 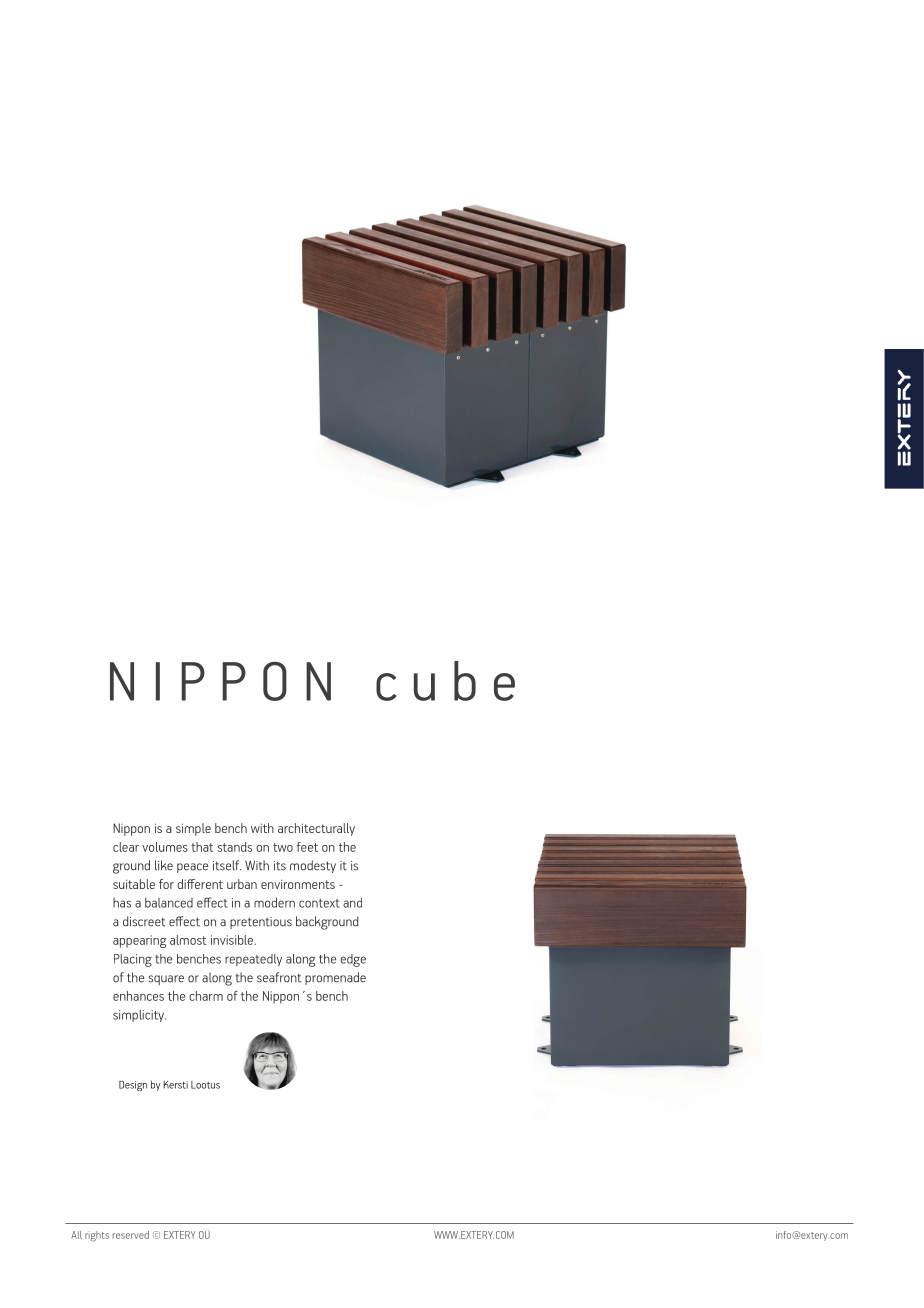 I want to click on charm, so click(x=206, y=996).
